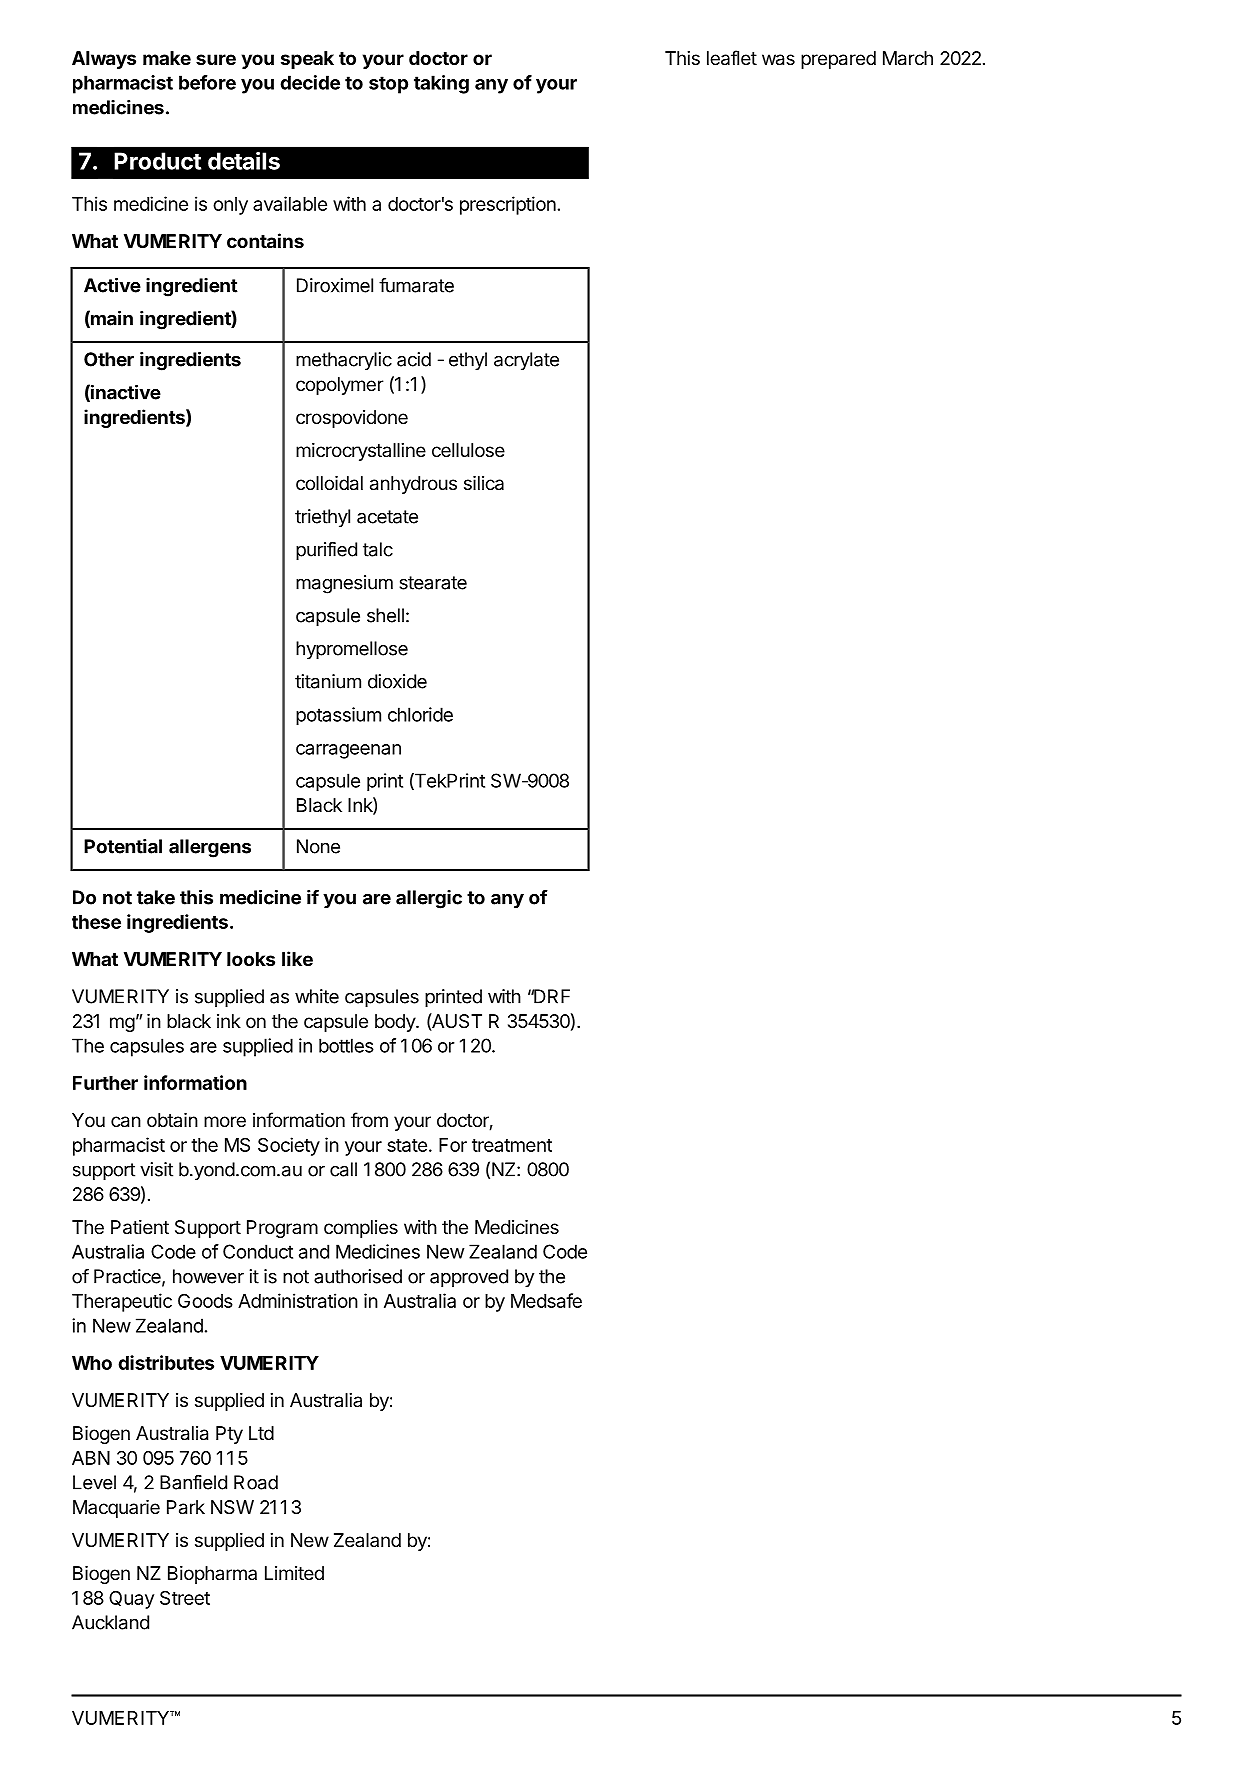 This document has height=1772, width=1253. I want to click on before, so click(207, 82).
